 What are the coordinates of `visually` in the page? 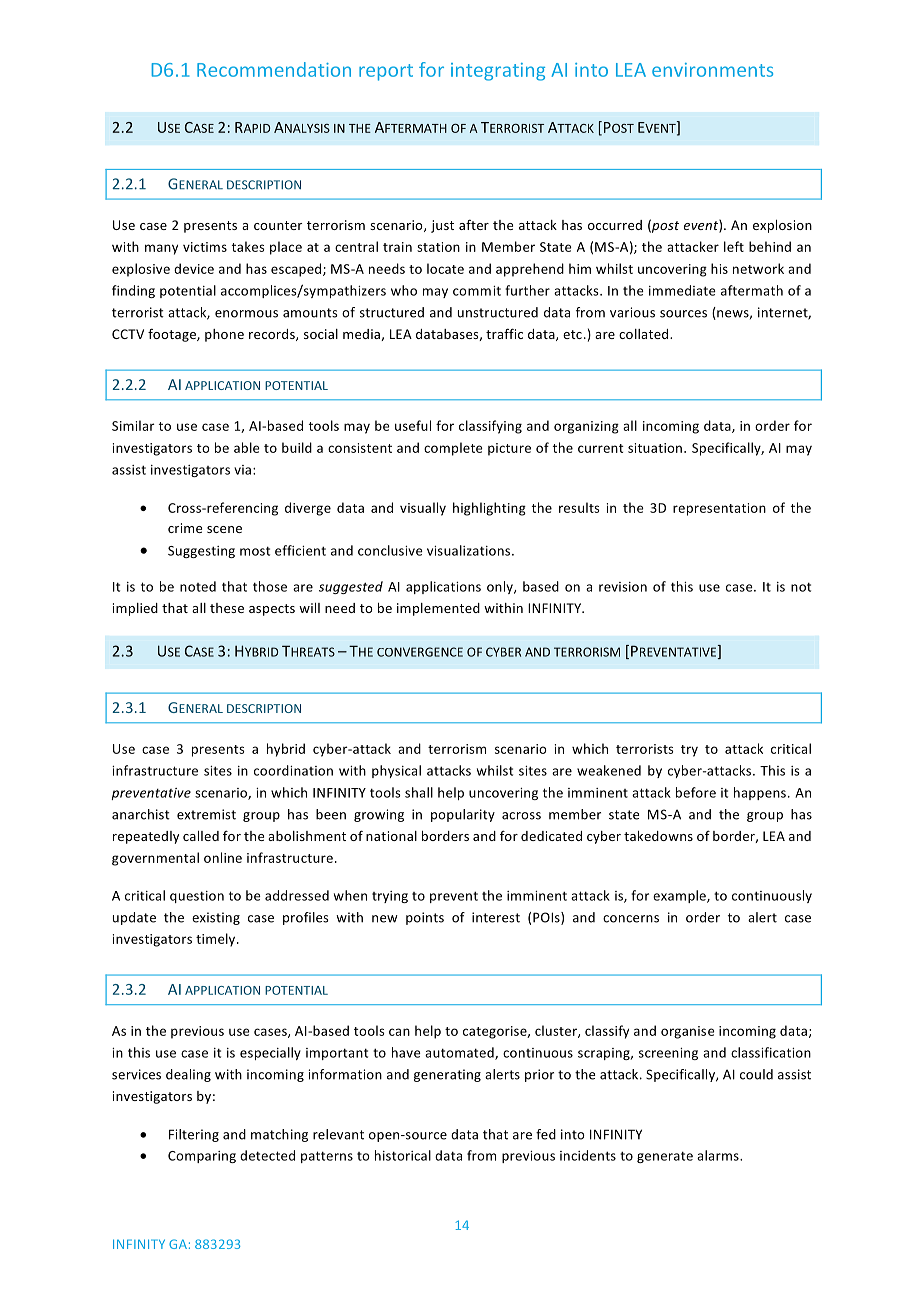 It's located at (423, 509).
